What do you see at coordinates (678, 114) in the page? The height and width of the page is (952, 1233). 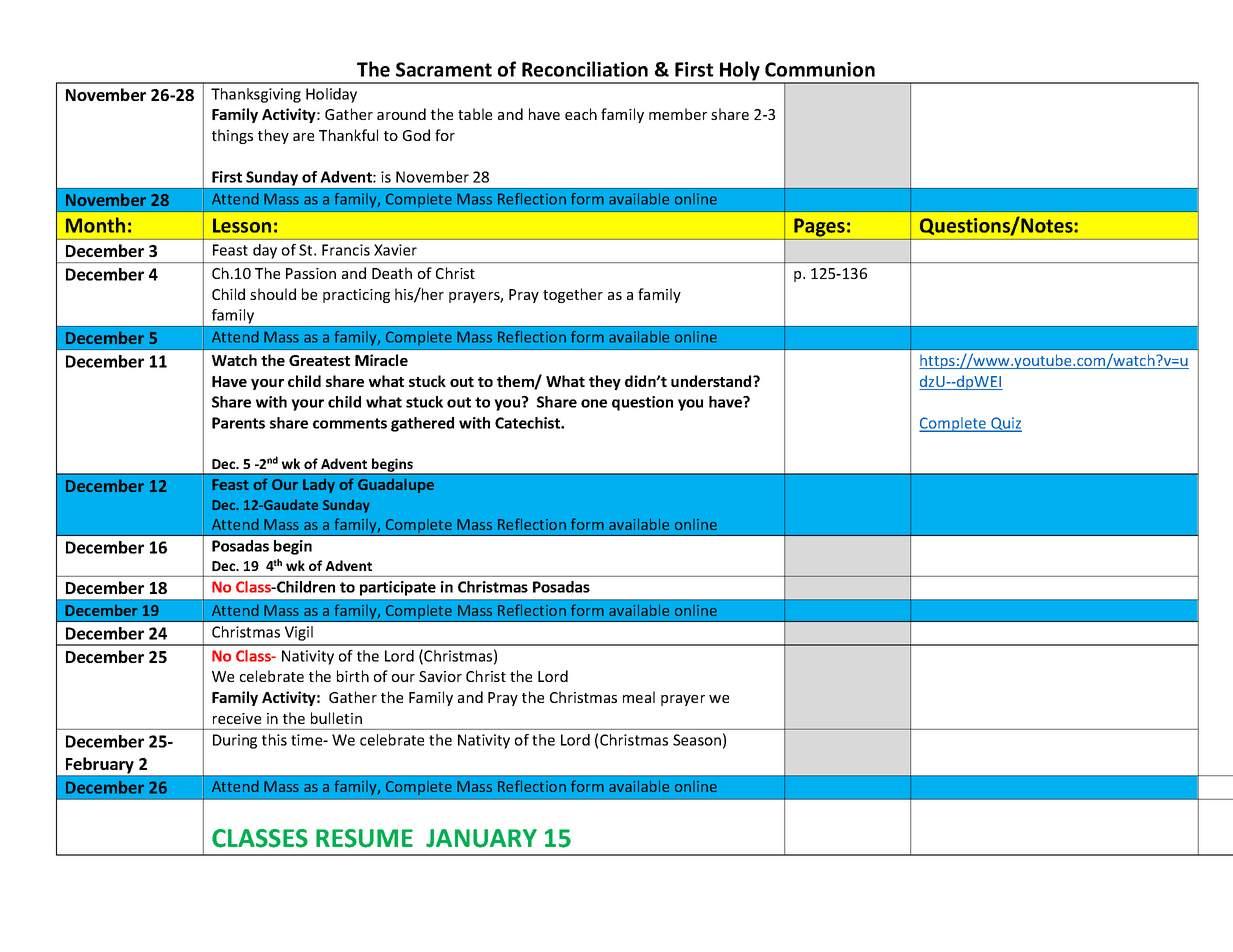 I see `member` at bounding box center [678, 114].
